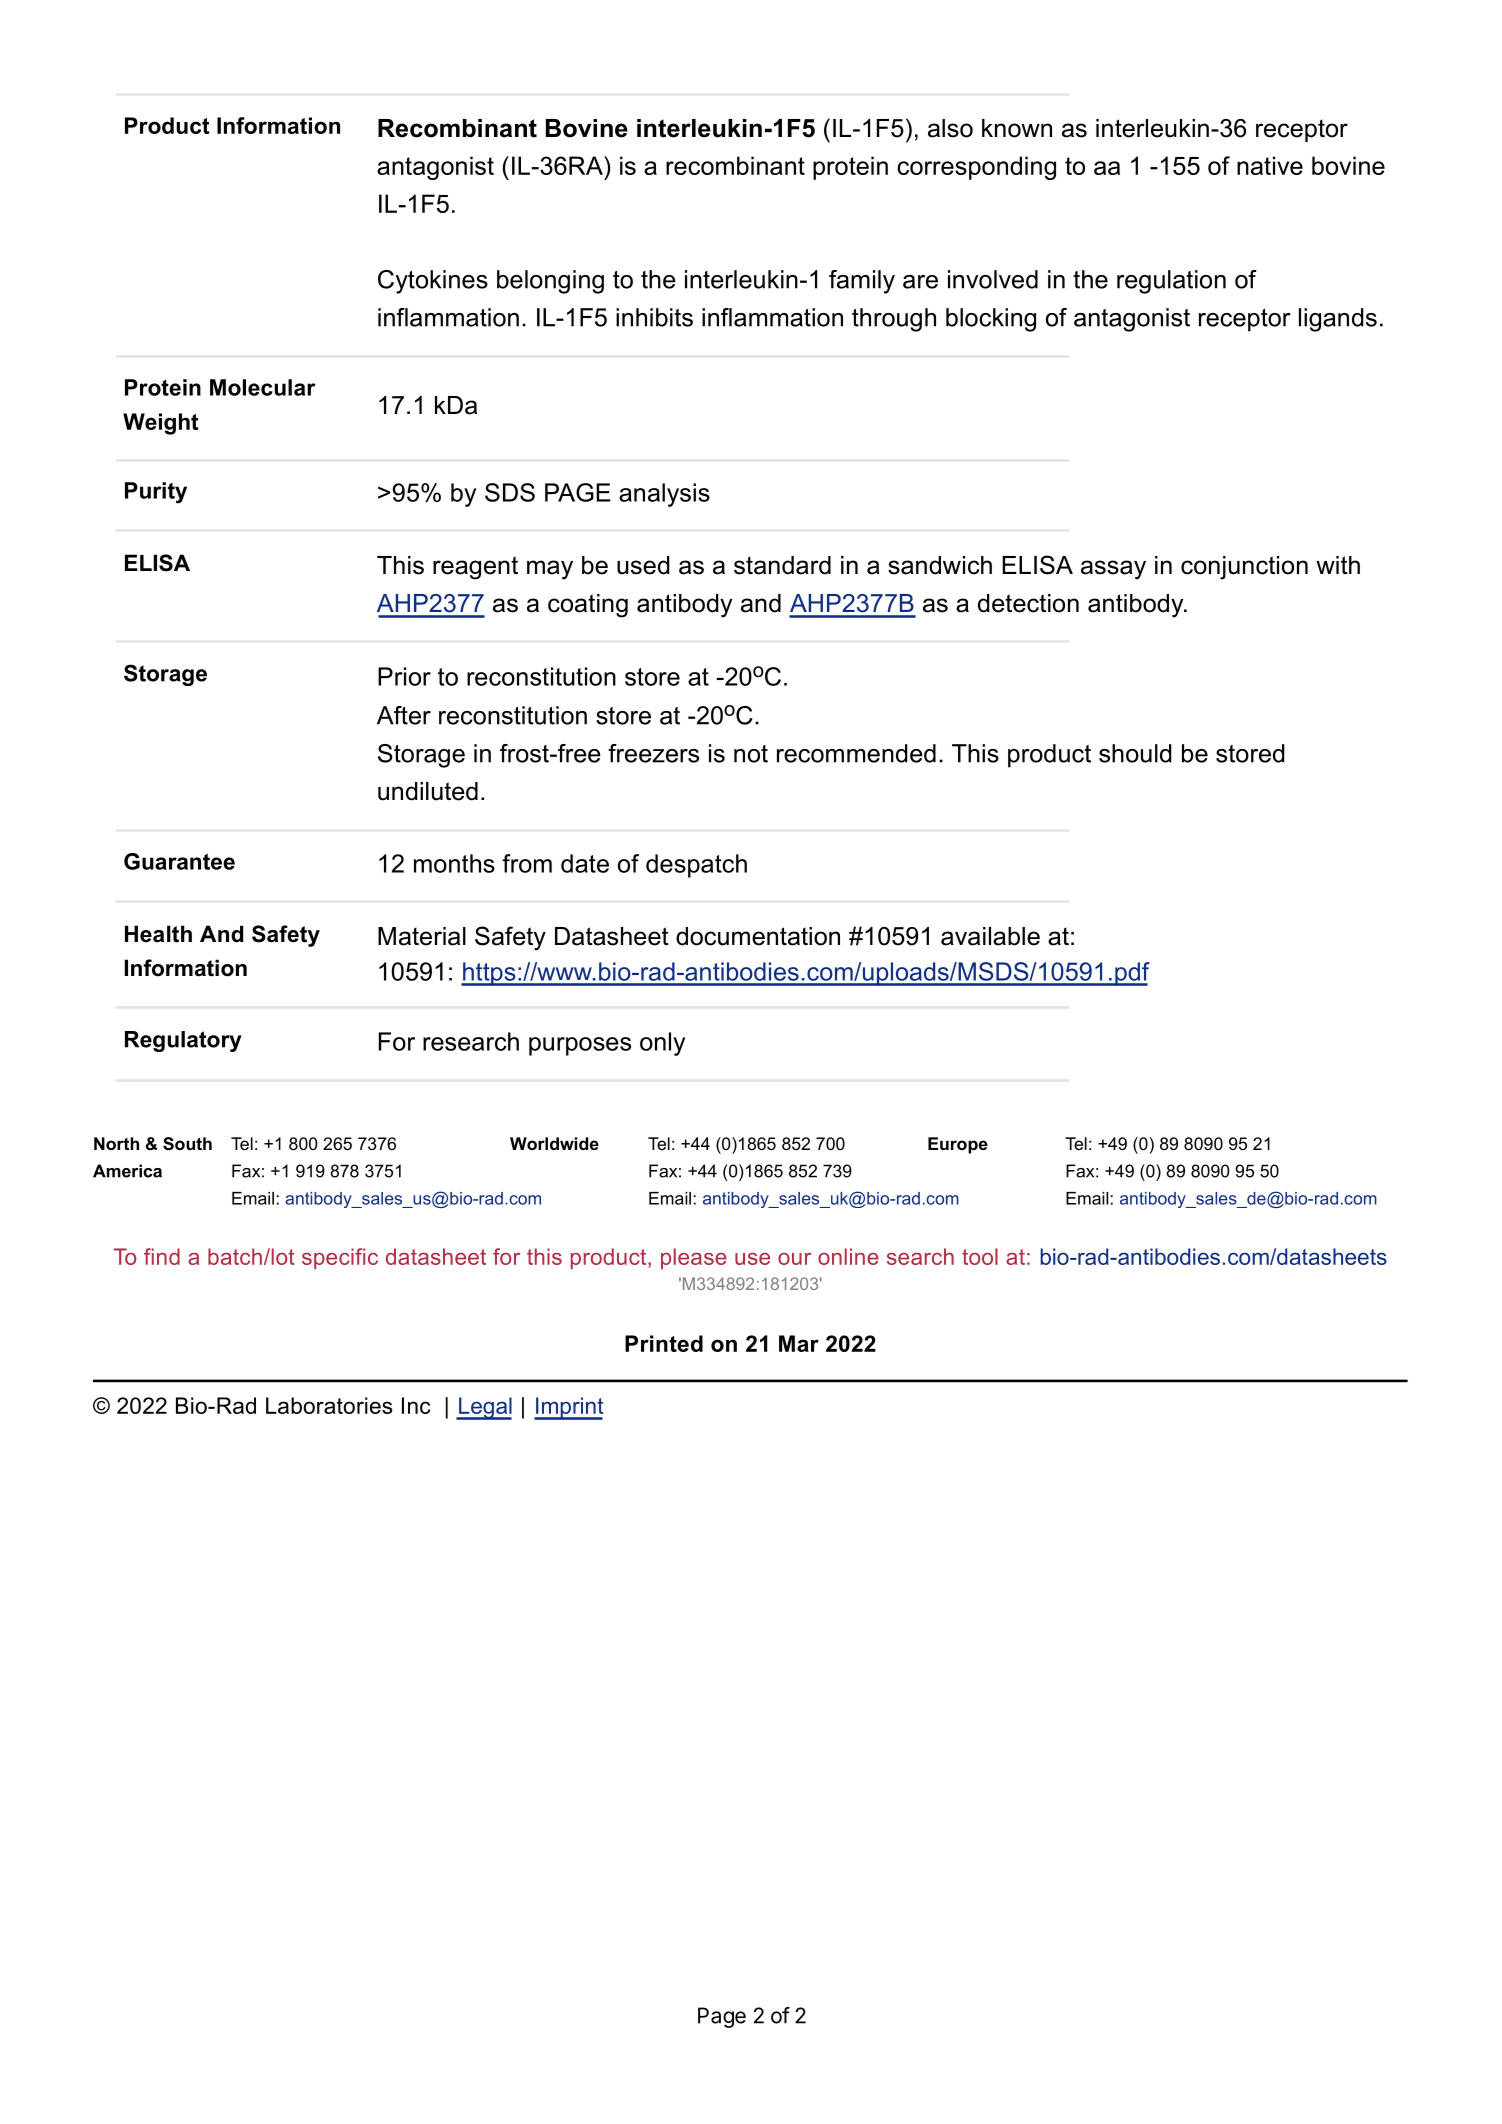  What do you see at coordinates (980, 1256) in the screenshot?
I see `tool` at bounding box center [980, 1256].
